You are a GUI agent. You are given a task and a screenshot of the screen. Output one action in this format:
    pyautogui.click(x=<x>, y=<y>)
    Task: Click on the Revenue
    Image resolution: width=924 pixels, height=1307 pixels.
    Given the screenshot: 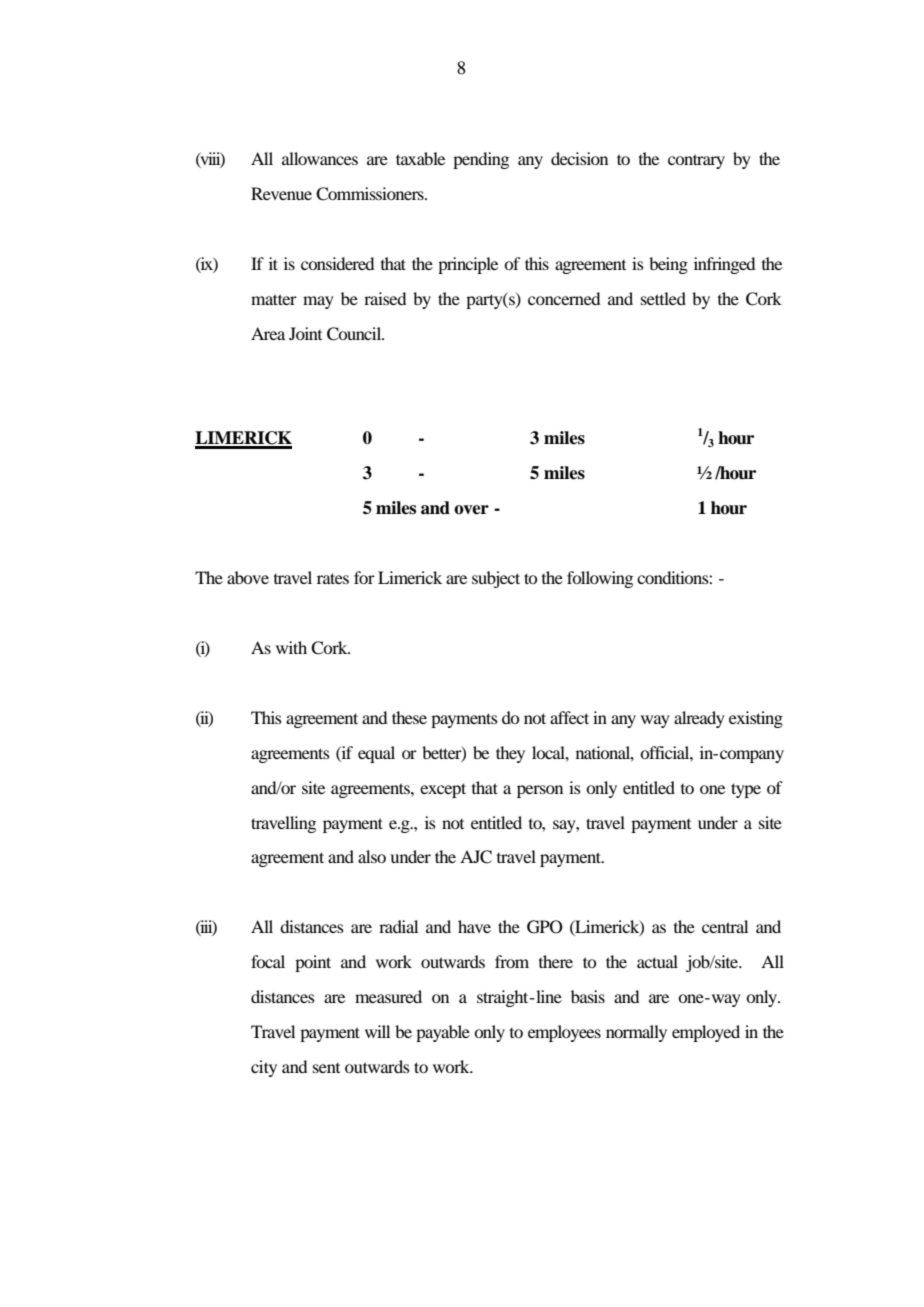 What is the action you would take?
    pyautogui.click(x=281, y=193)
